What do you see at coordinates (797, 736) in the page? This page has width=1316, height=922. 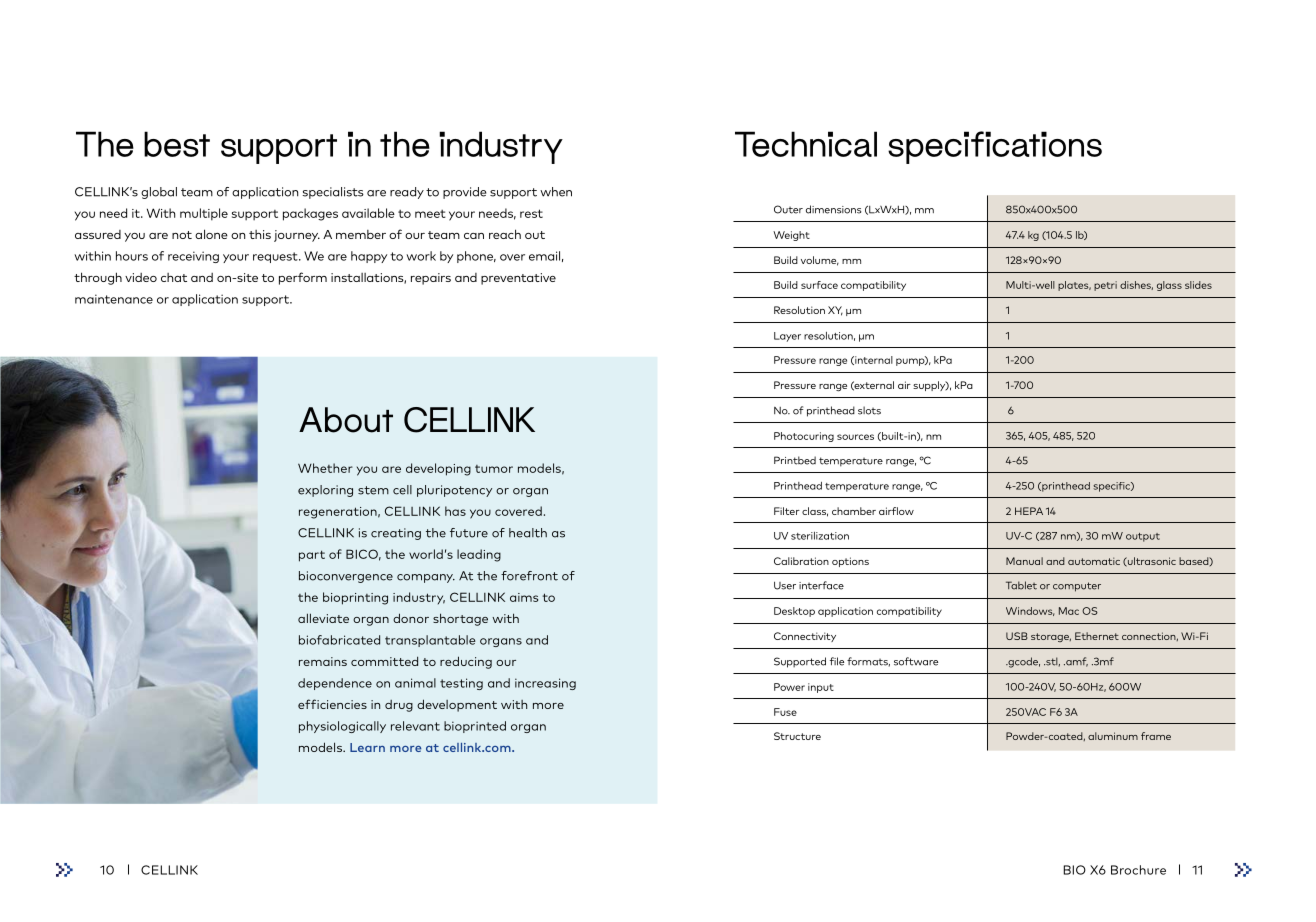 I see `Structure` at bounding box center [797, 736].
